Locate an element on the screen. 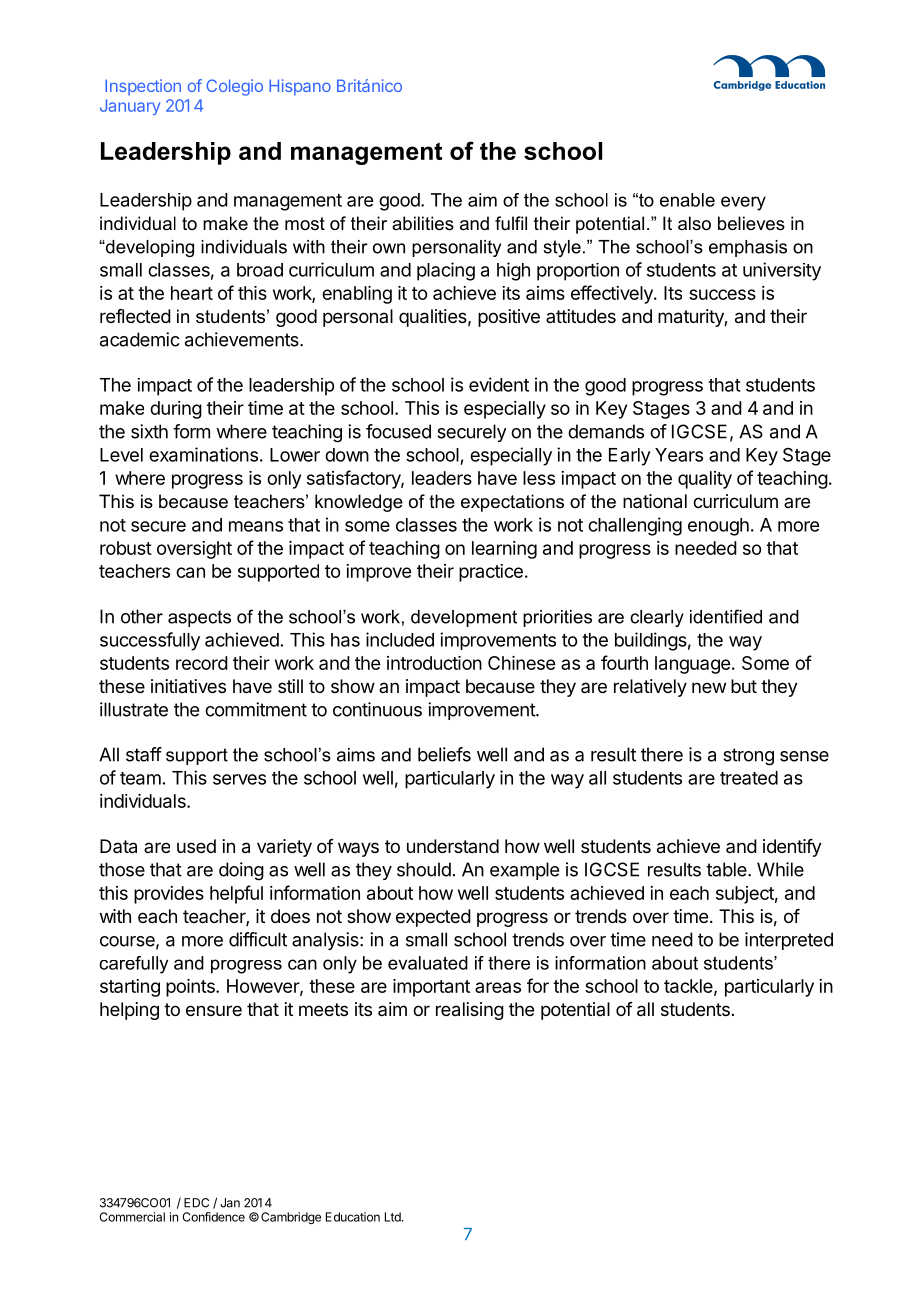 Image resolution: width=924 pixels, height=1308 pixels. Inspection is located at coordinates (143, 87).
